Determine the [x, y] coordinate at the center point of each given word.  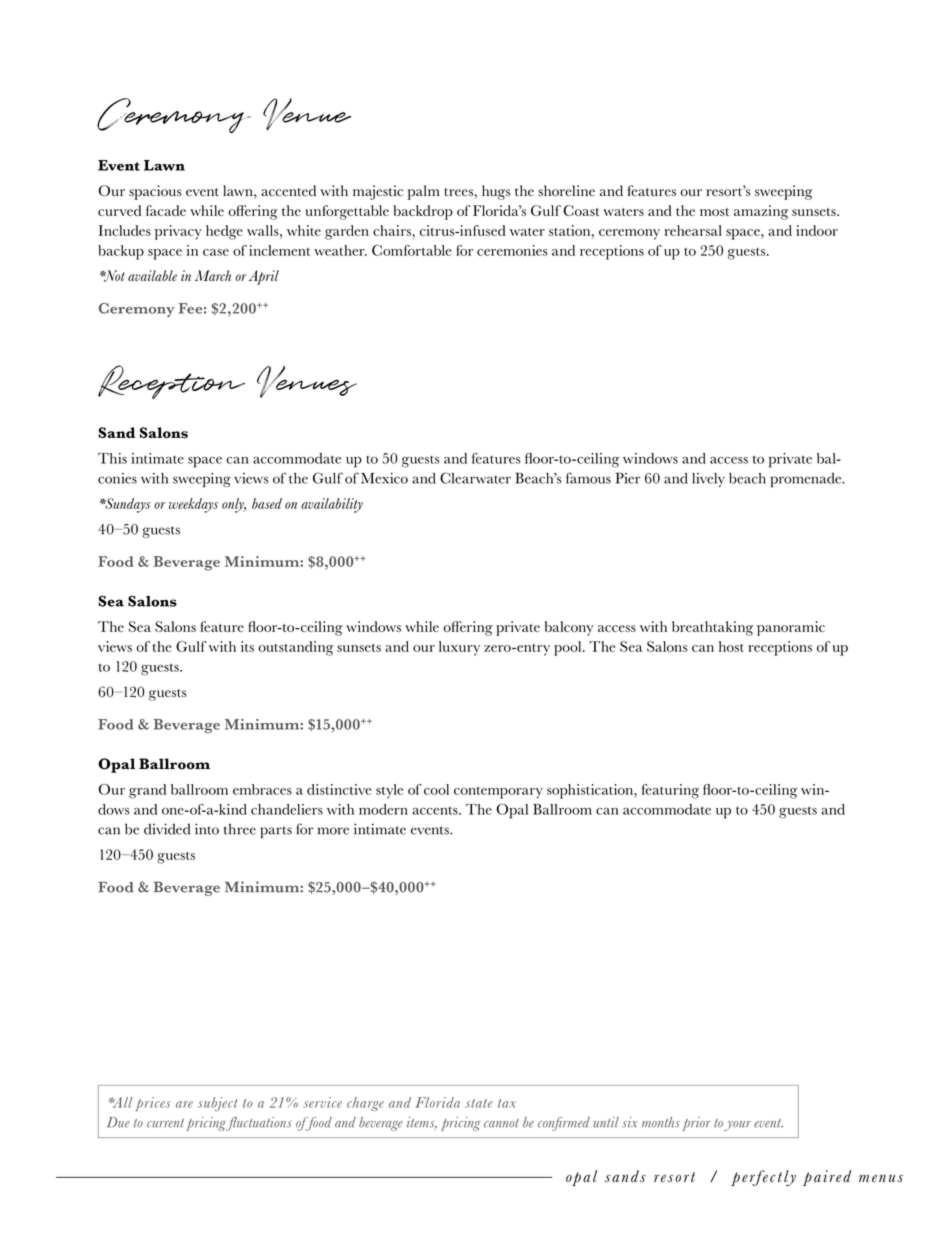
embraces [262, 789]
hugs [496, 192]
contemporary [498, 792]
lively [708, 480]
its [247, 646]
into [207, 829]
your [737, 1126]
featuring [670, 791]
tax [507, 1103]
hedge [224, 232]
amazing [761, 212]
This [112, 458]
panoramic [791, 628]
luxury [459, 648]
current [165, 1123]
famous [588, 478]
